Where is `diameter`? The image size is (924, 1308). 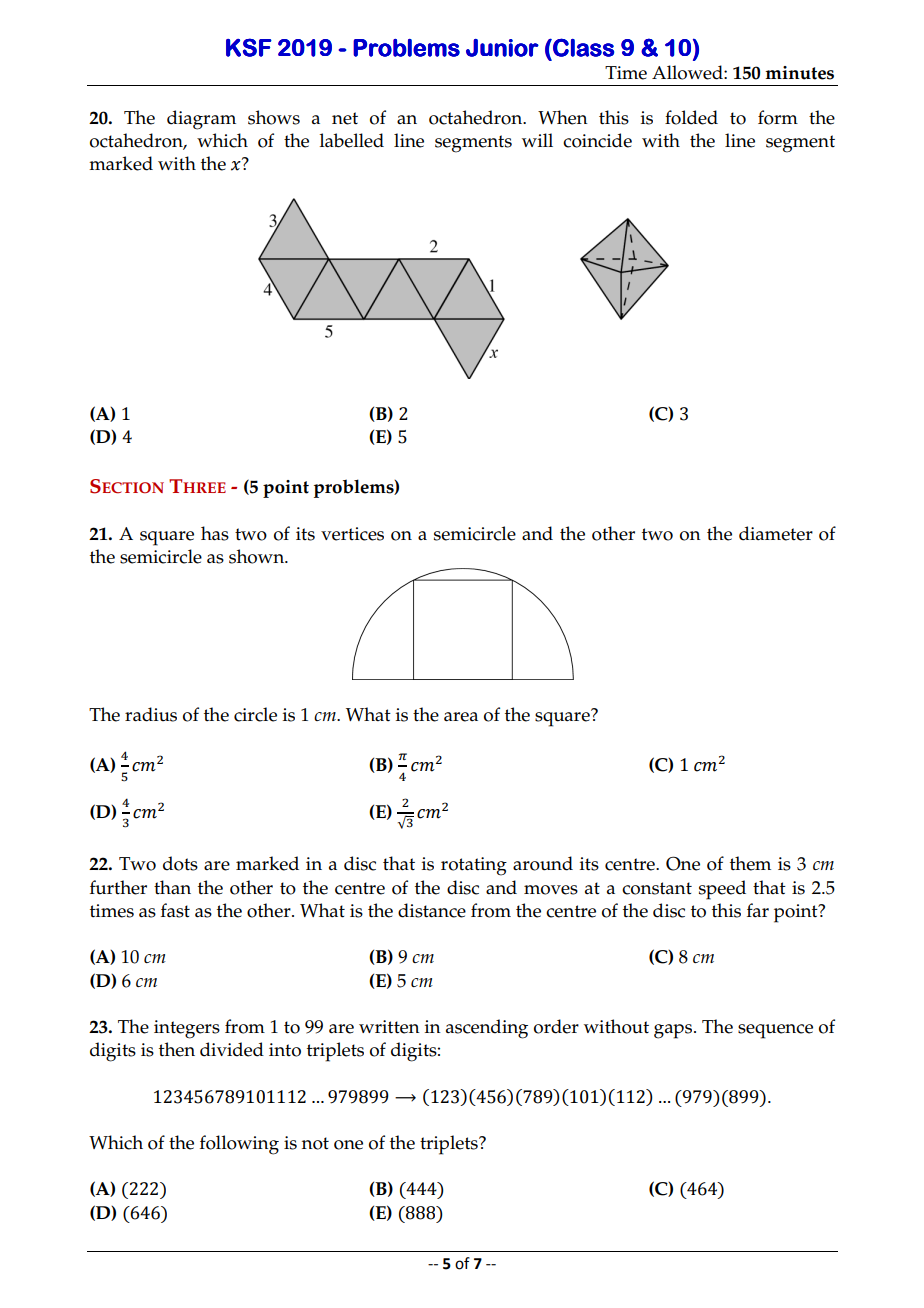
diameter is located at coordinates (776, 533).
